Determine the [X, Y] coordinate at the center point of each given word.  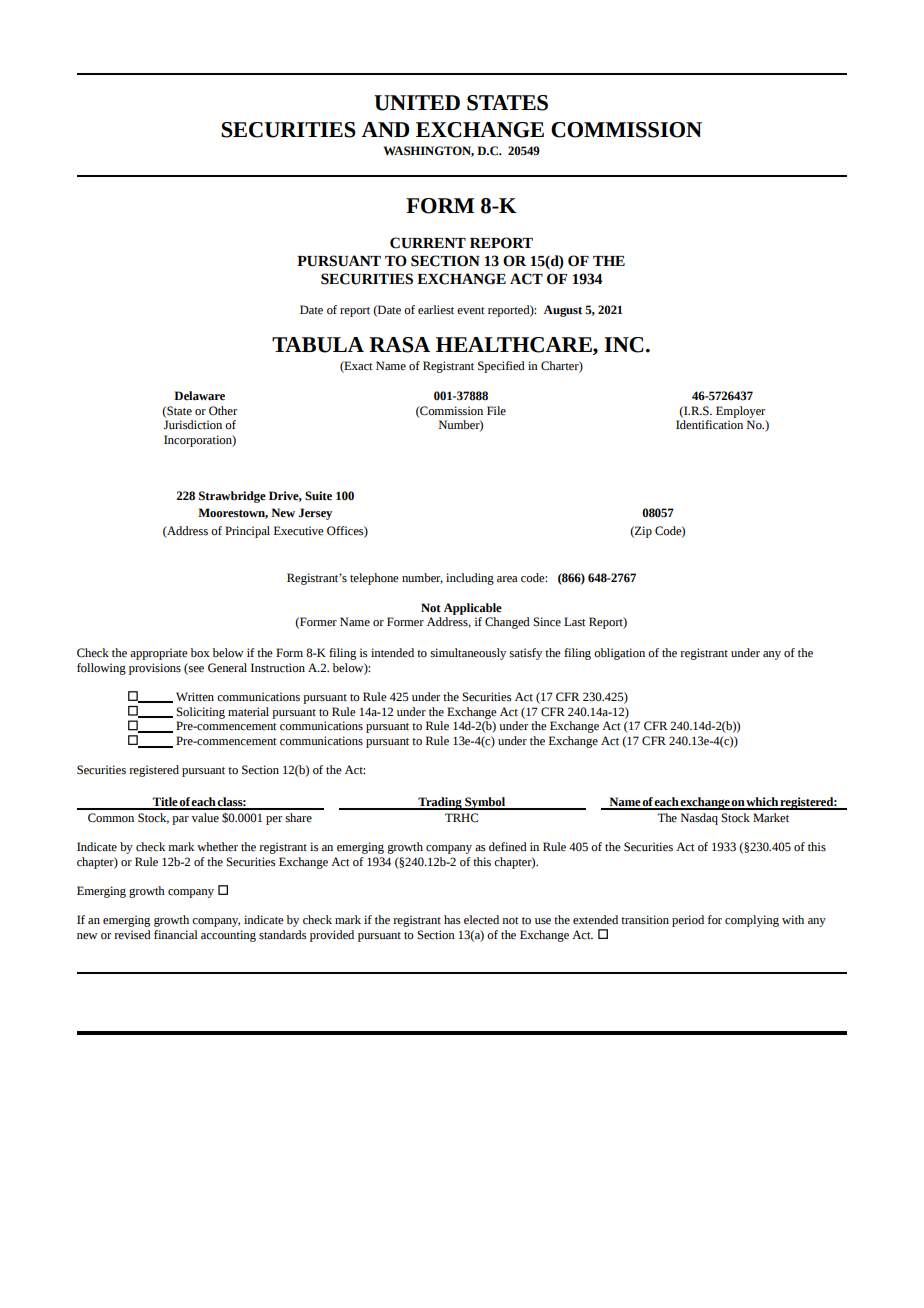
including [470, 579]
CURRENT [428, 243]
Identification [709, 425]
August [563, 311]
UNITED [417, 103]
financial [176, 934]
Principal [247, 532]
